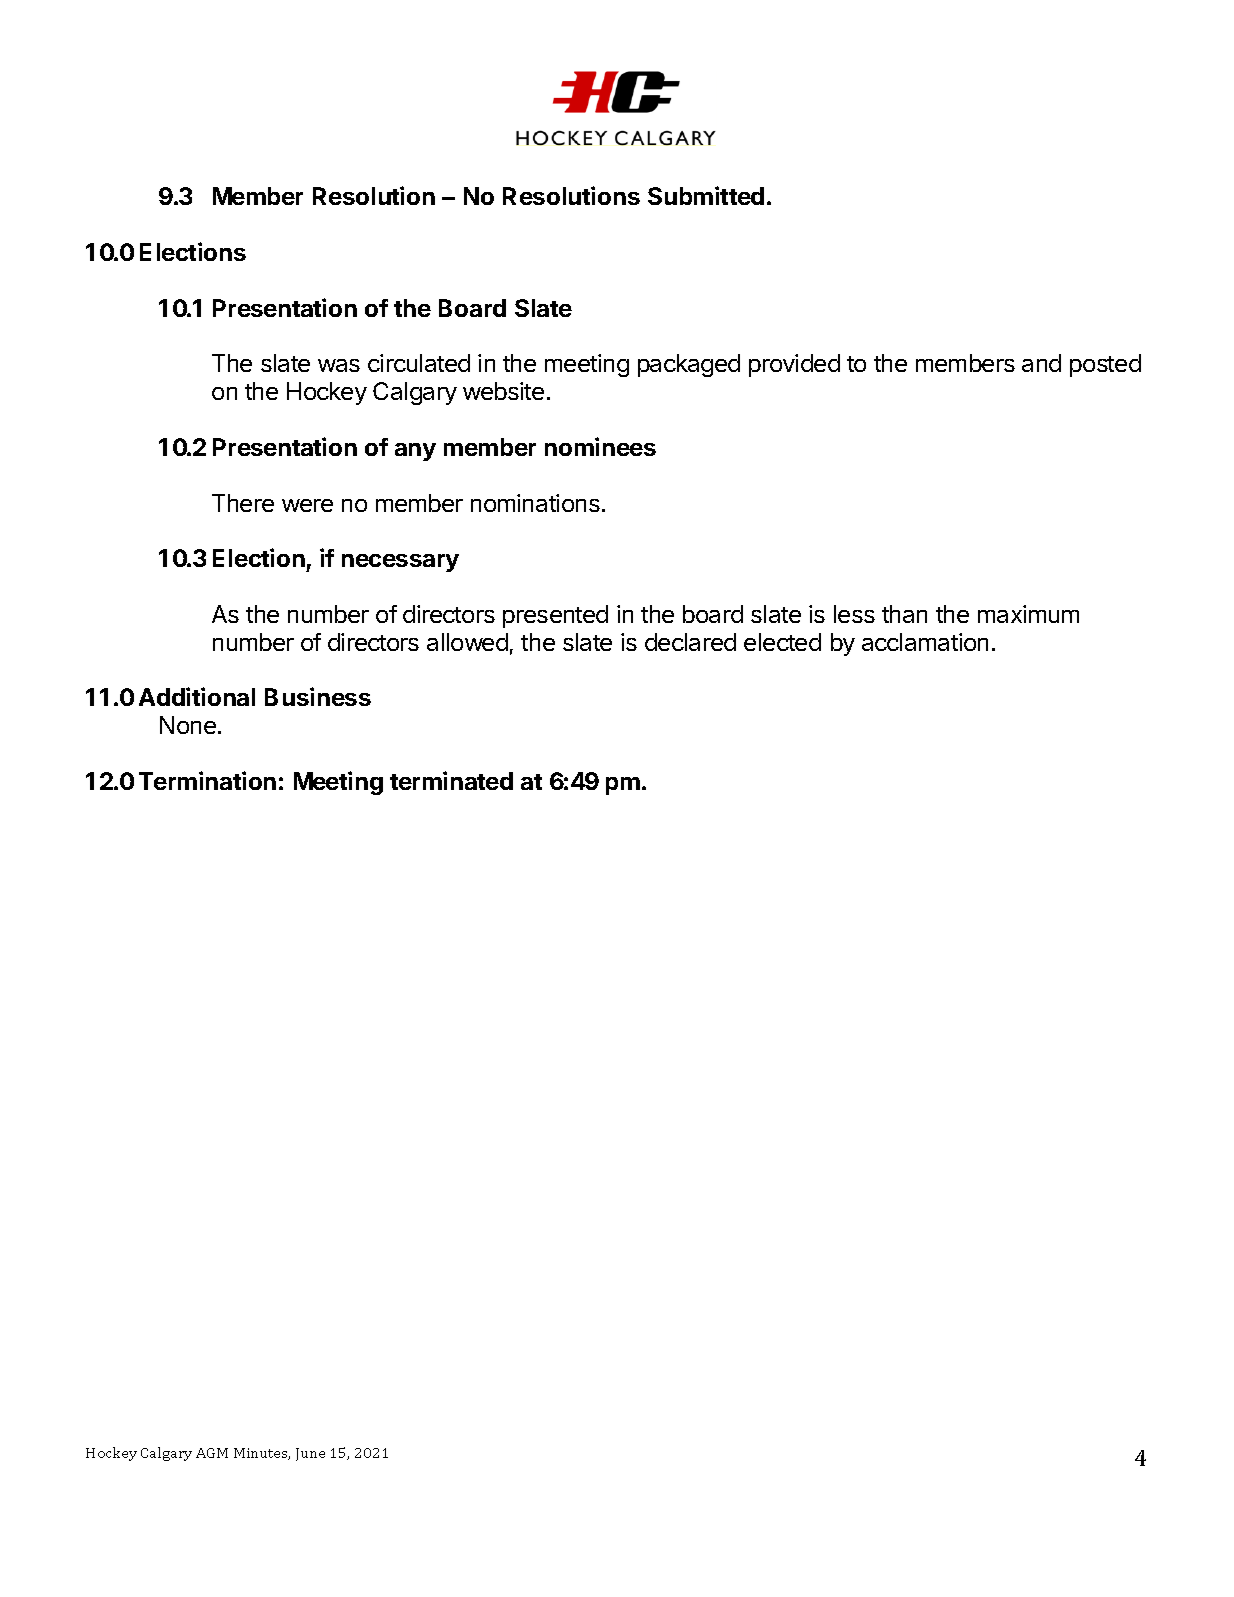 This screenshot has height=1597, width=1234. What do you see at coordinates (212, 1453) in the screenshot?
I see `AGM` at bounding box center [212, 1453].
